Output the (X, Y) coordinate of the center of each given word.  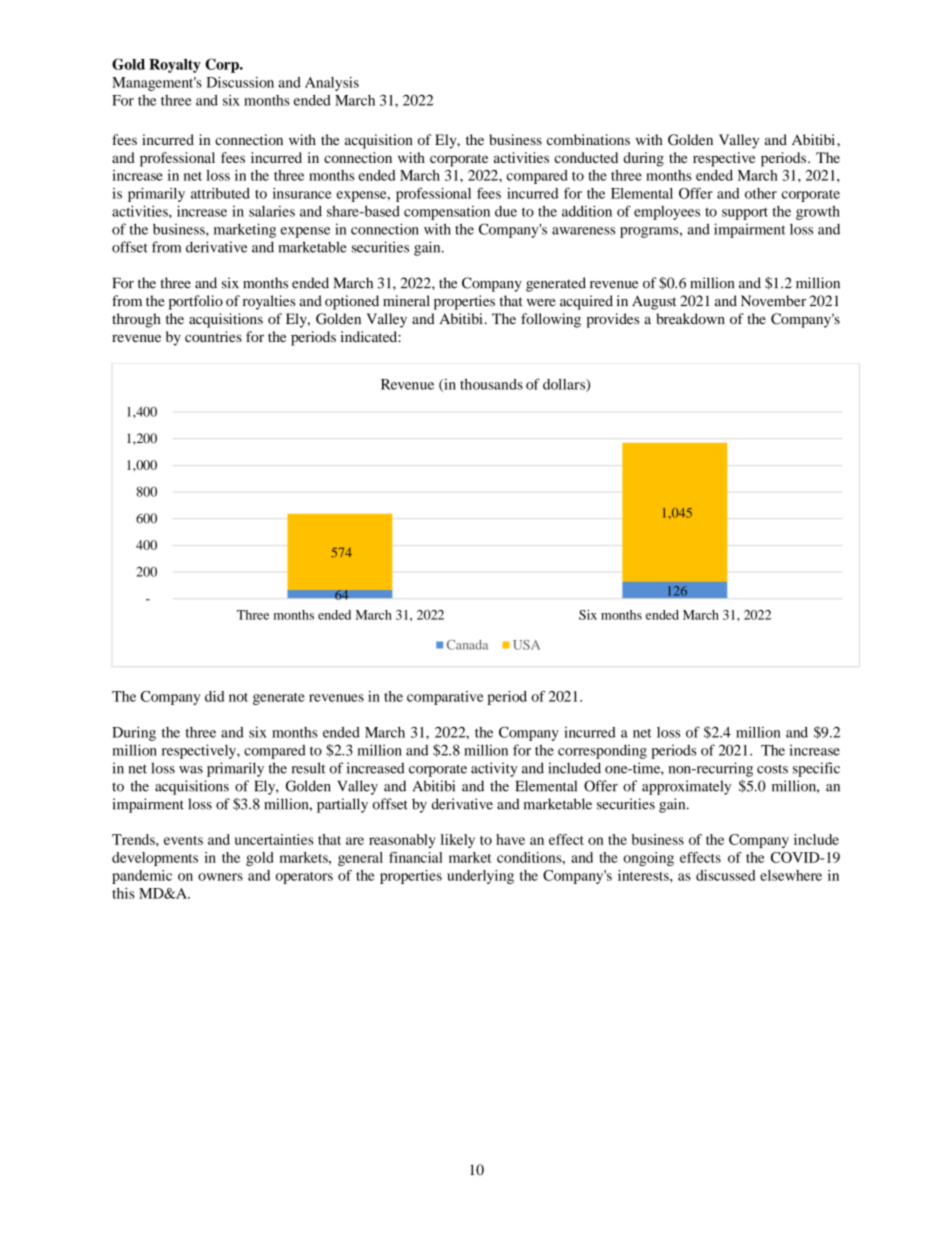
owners (220, 877)
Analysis (332, 84)
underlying (480, 877)
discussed (726, 875)
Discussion (240, 82)
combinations (588, 139)
